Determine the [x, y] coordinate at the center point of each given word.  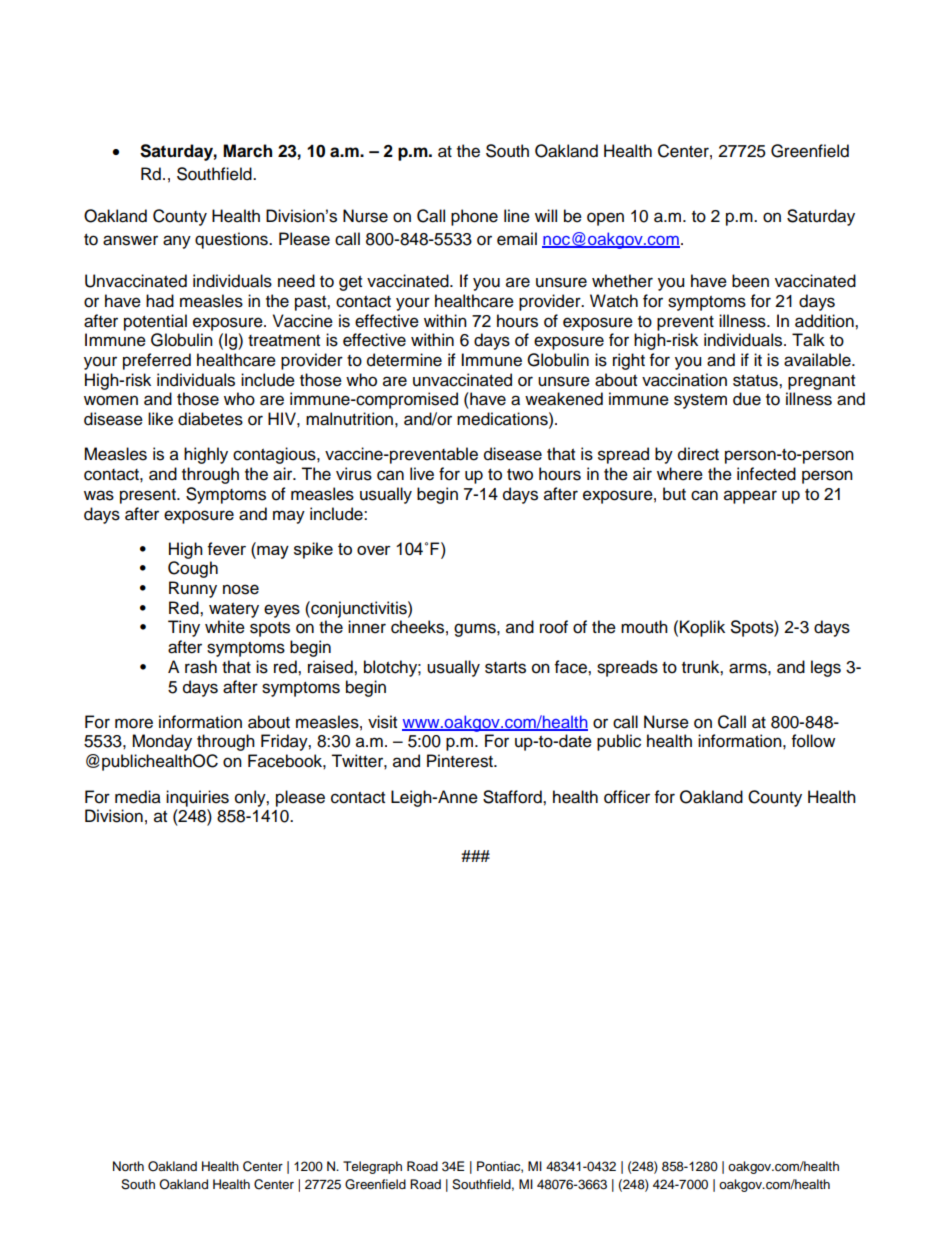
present [149, 496]
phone [474, 217]
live [422, 474]
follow [813, 741]
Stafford [513, 797]
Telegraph [372, 1167]
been [750, 281]
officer [627, 797]
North [128, 1166]
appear [750, 497]
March [247, 151]
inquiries [197, 798]
